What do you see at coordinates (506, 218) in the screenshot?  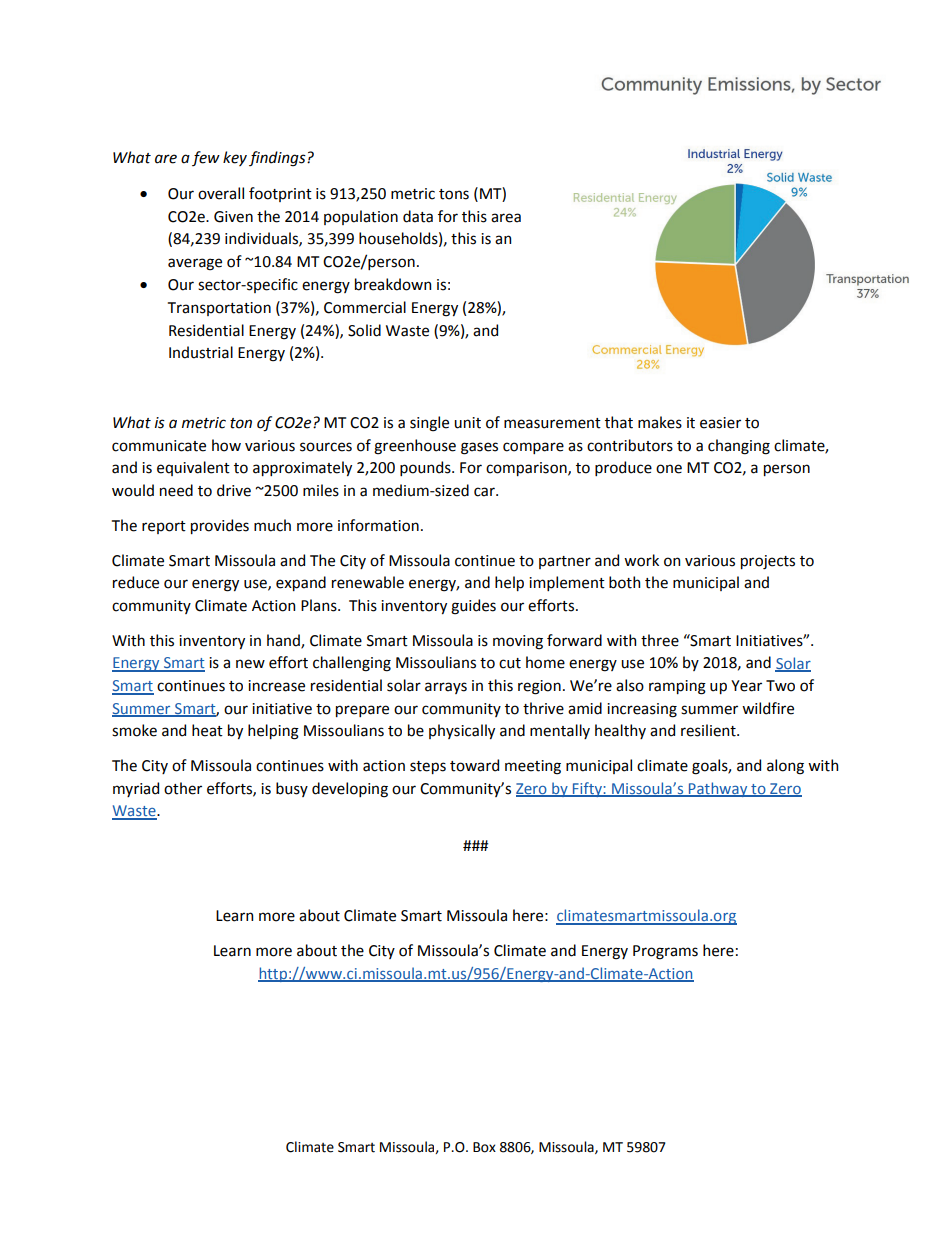 I see `area` at bounding box center [506, 218].
